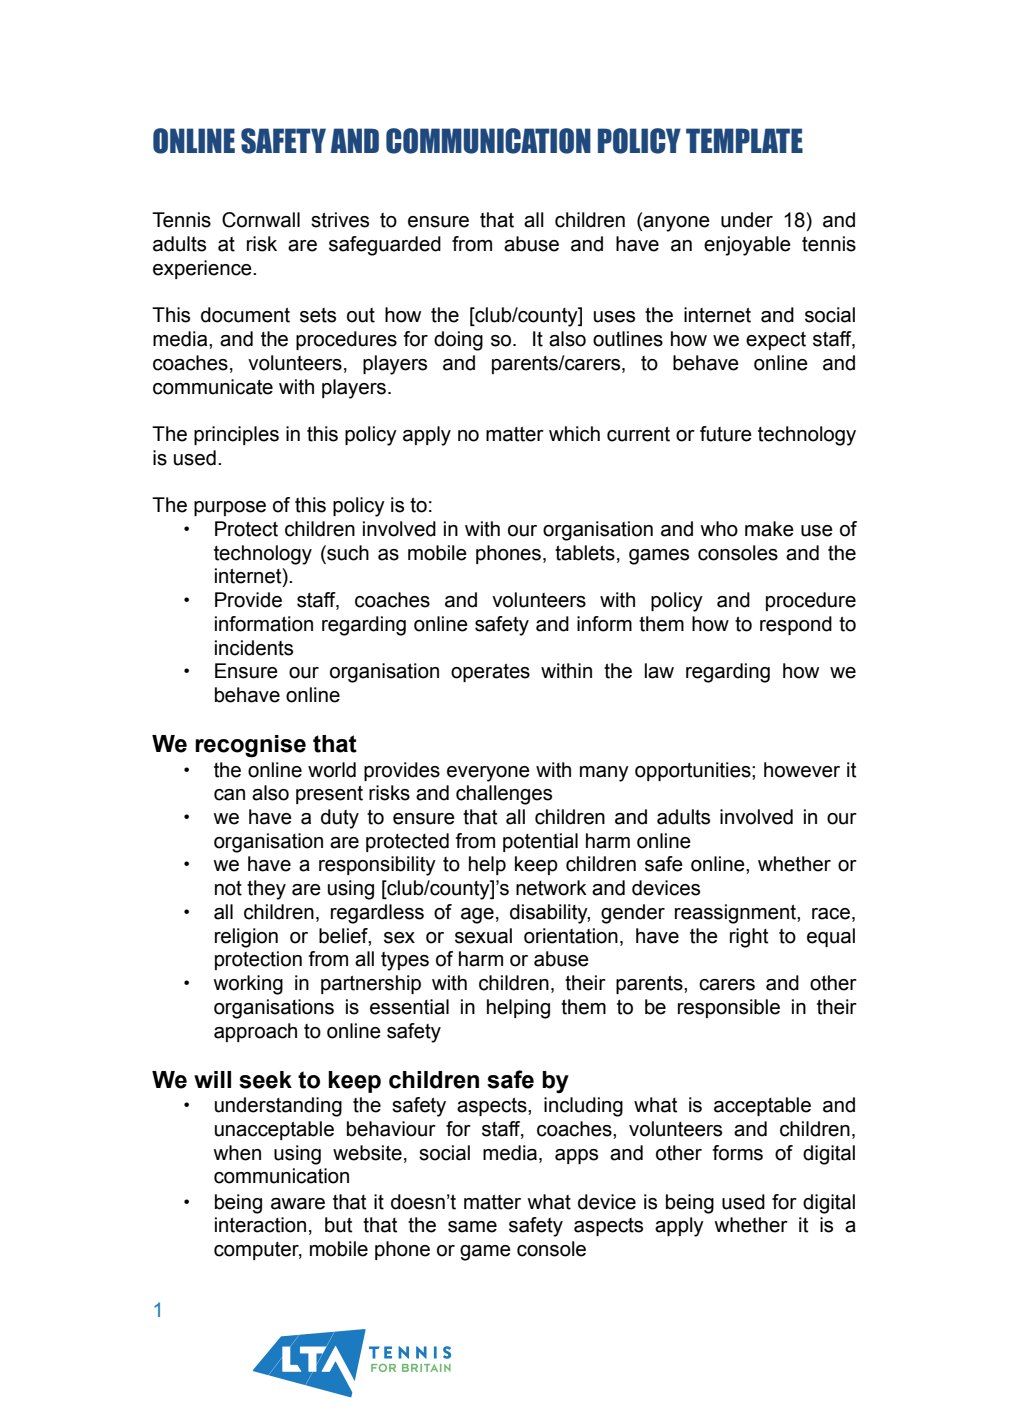 This screenshot has width=1009, height=1427. Describe the element at coordinates (744, 140) in the screenshot. I see `TEMPLATE` at that location.
